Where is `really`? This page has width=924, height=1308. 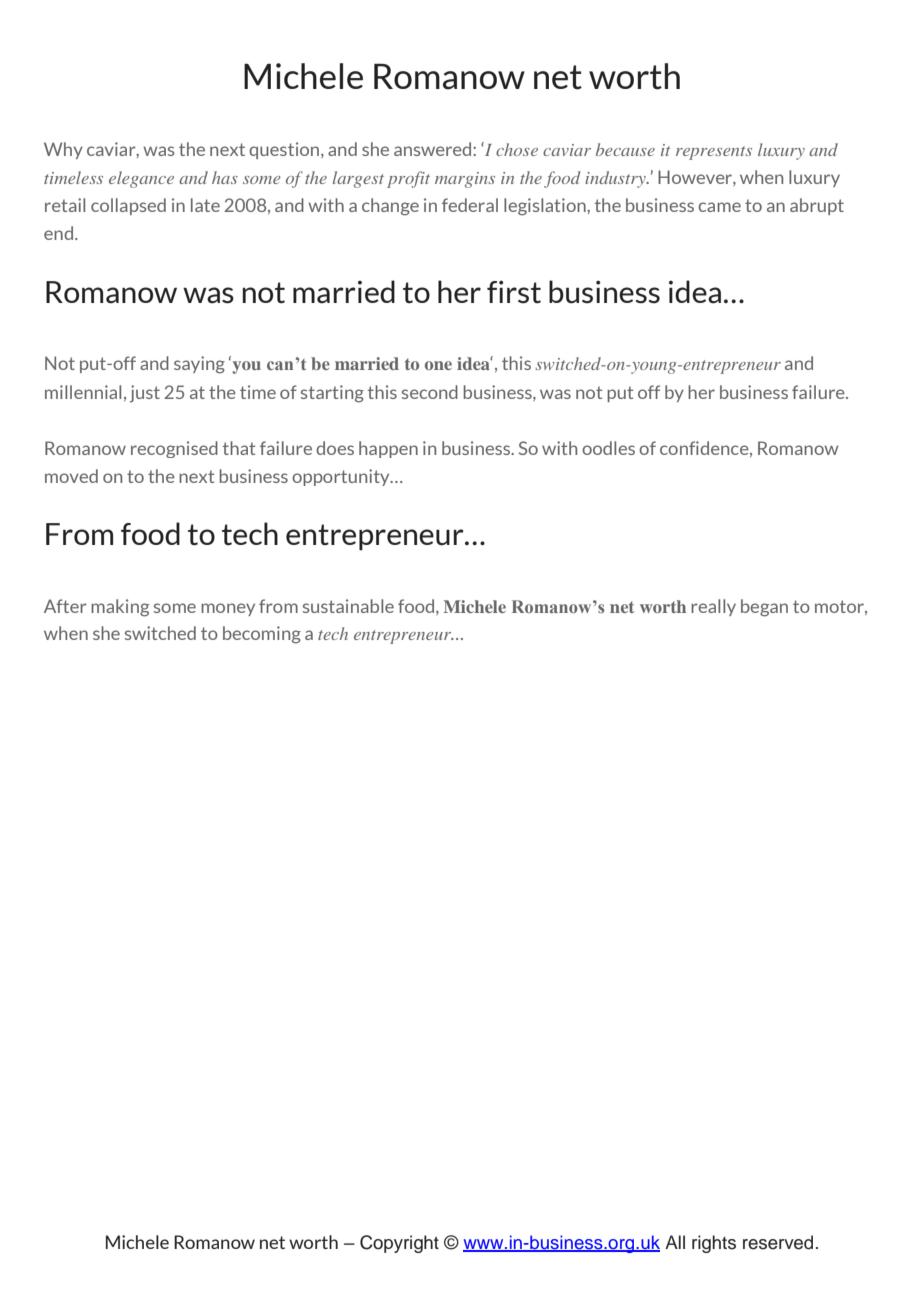
really is located at coordinates (713, 607).
